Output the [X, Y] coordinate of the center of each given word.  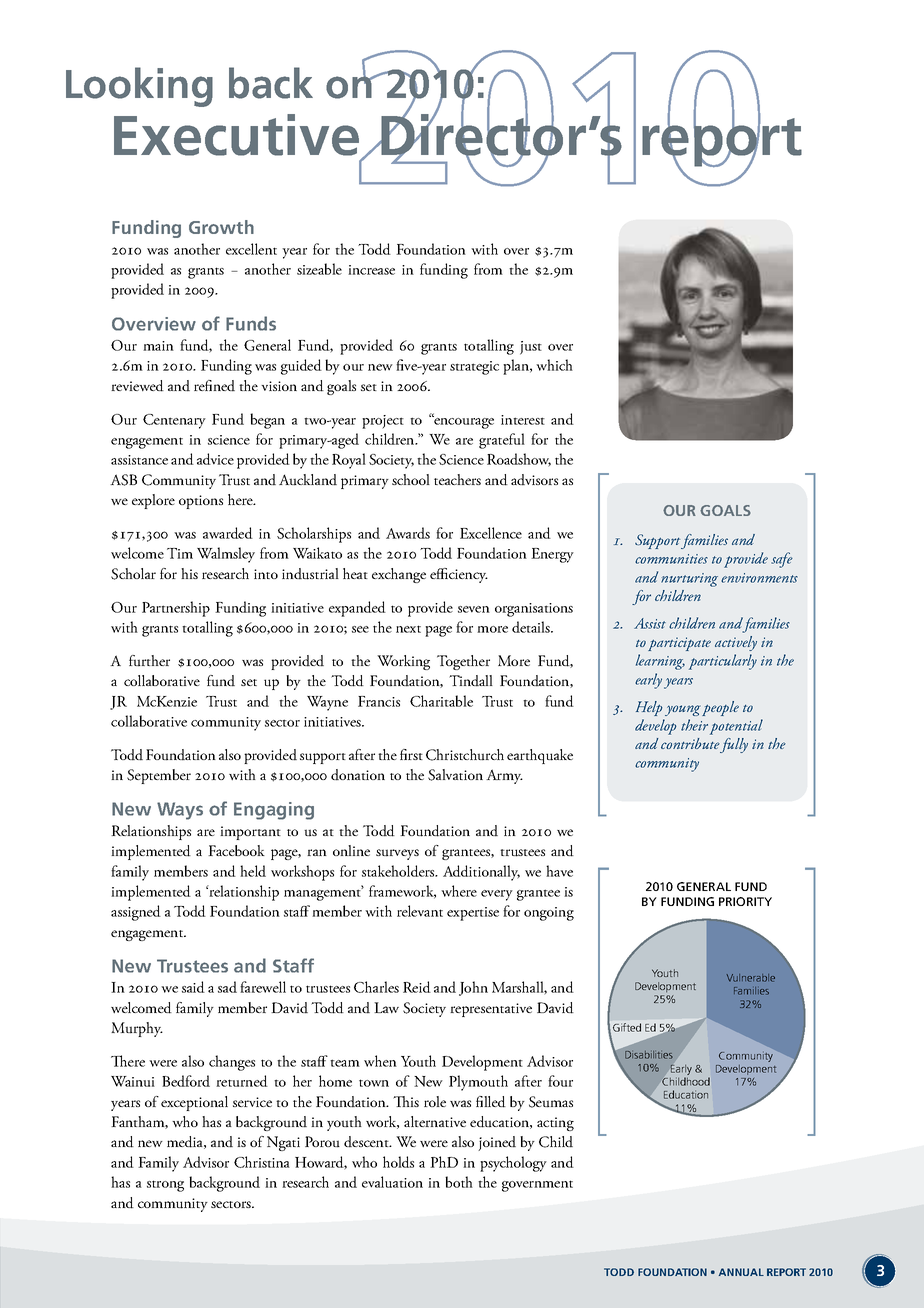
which [554, 365]
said [193, 987]
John [473, 988]
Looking [139, 87]
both [459, 1182]
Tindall [471, 681]
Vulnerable [751, 978]
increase [371, 270]
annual [741, 1272]
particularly [723, 662]
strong [165, 1186]
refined [214, 386]
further [149, 661]
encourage [463, 422]
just [531, 348]
